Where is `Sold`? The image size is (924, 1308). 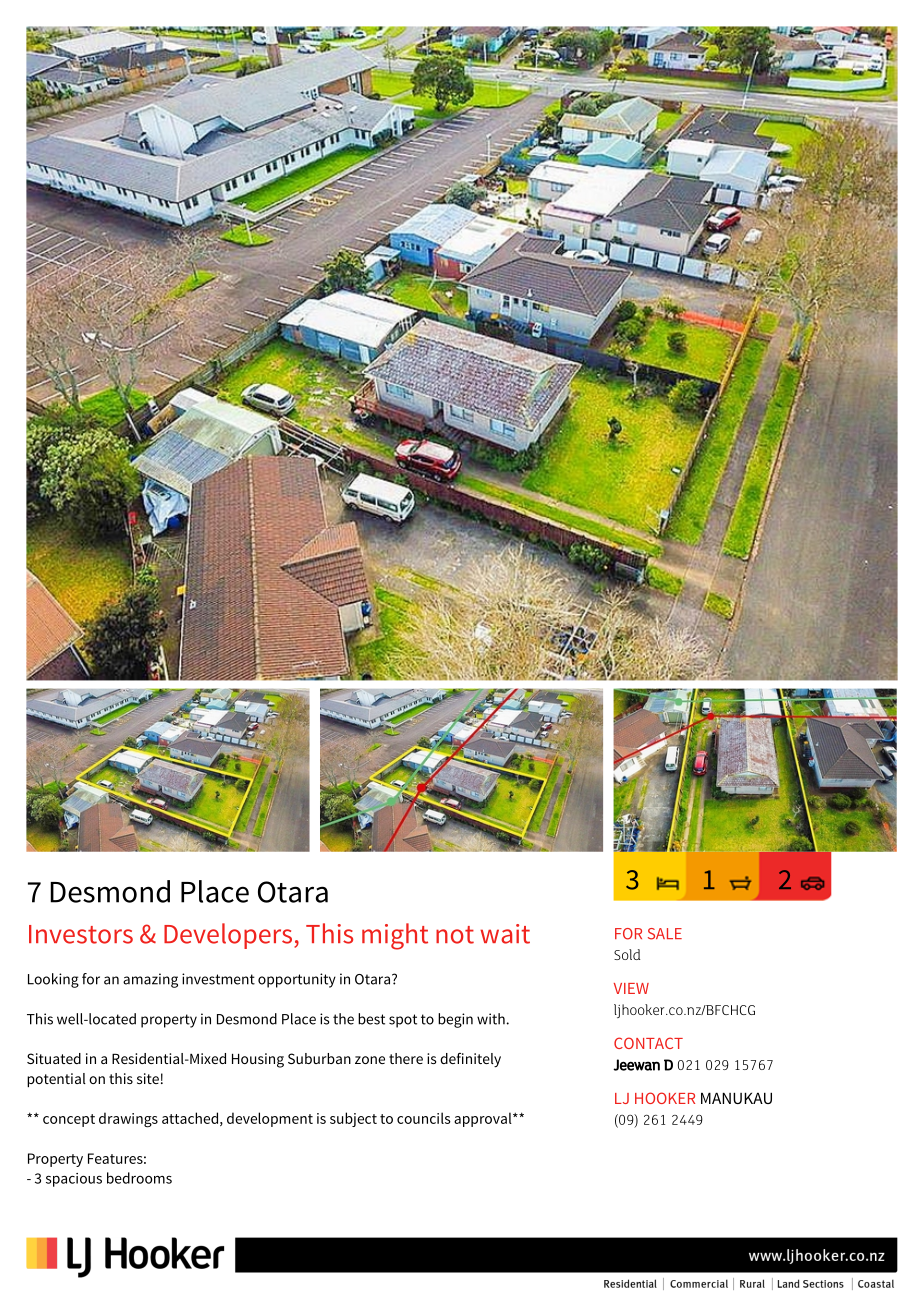 Sold is located at coordinates (627, 954).
